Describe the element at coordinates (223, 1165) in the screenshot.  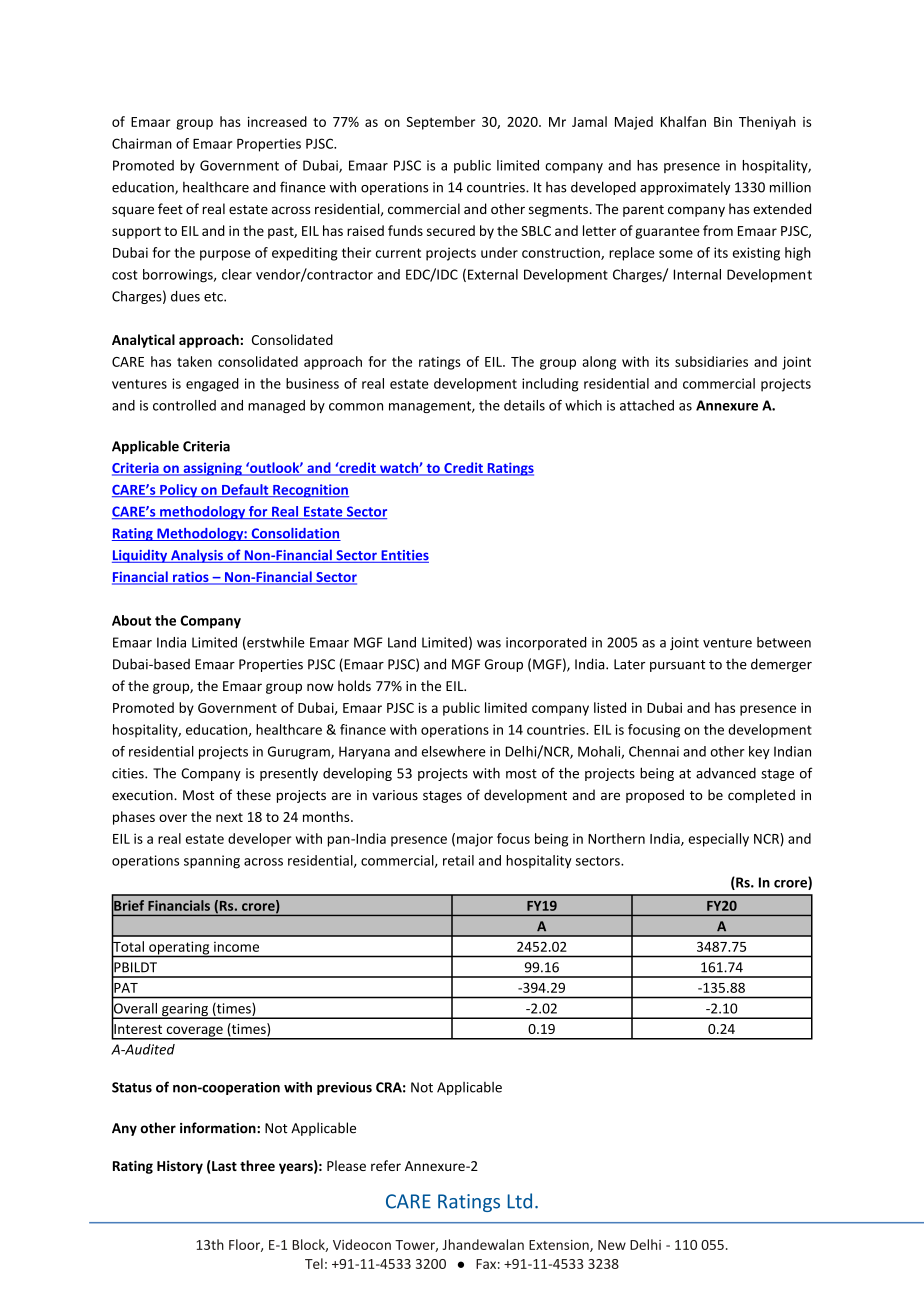
I see `Last` at that location.
